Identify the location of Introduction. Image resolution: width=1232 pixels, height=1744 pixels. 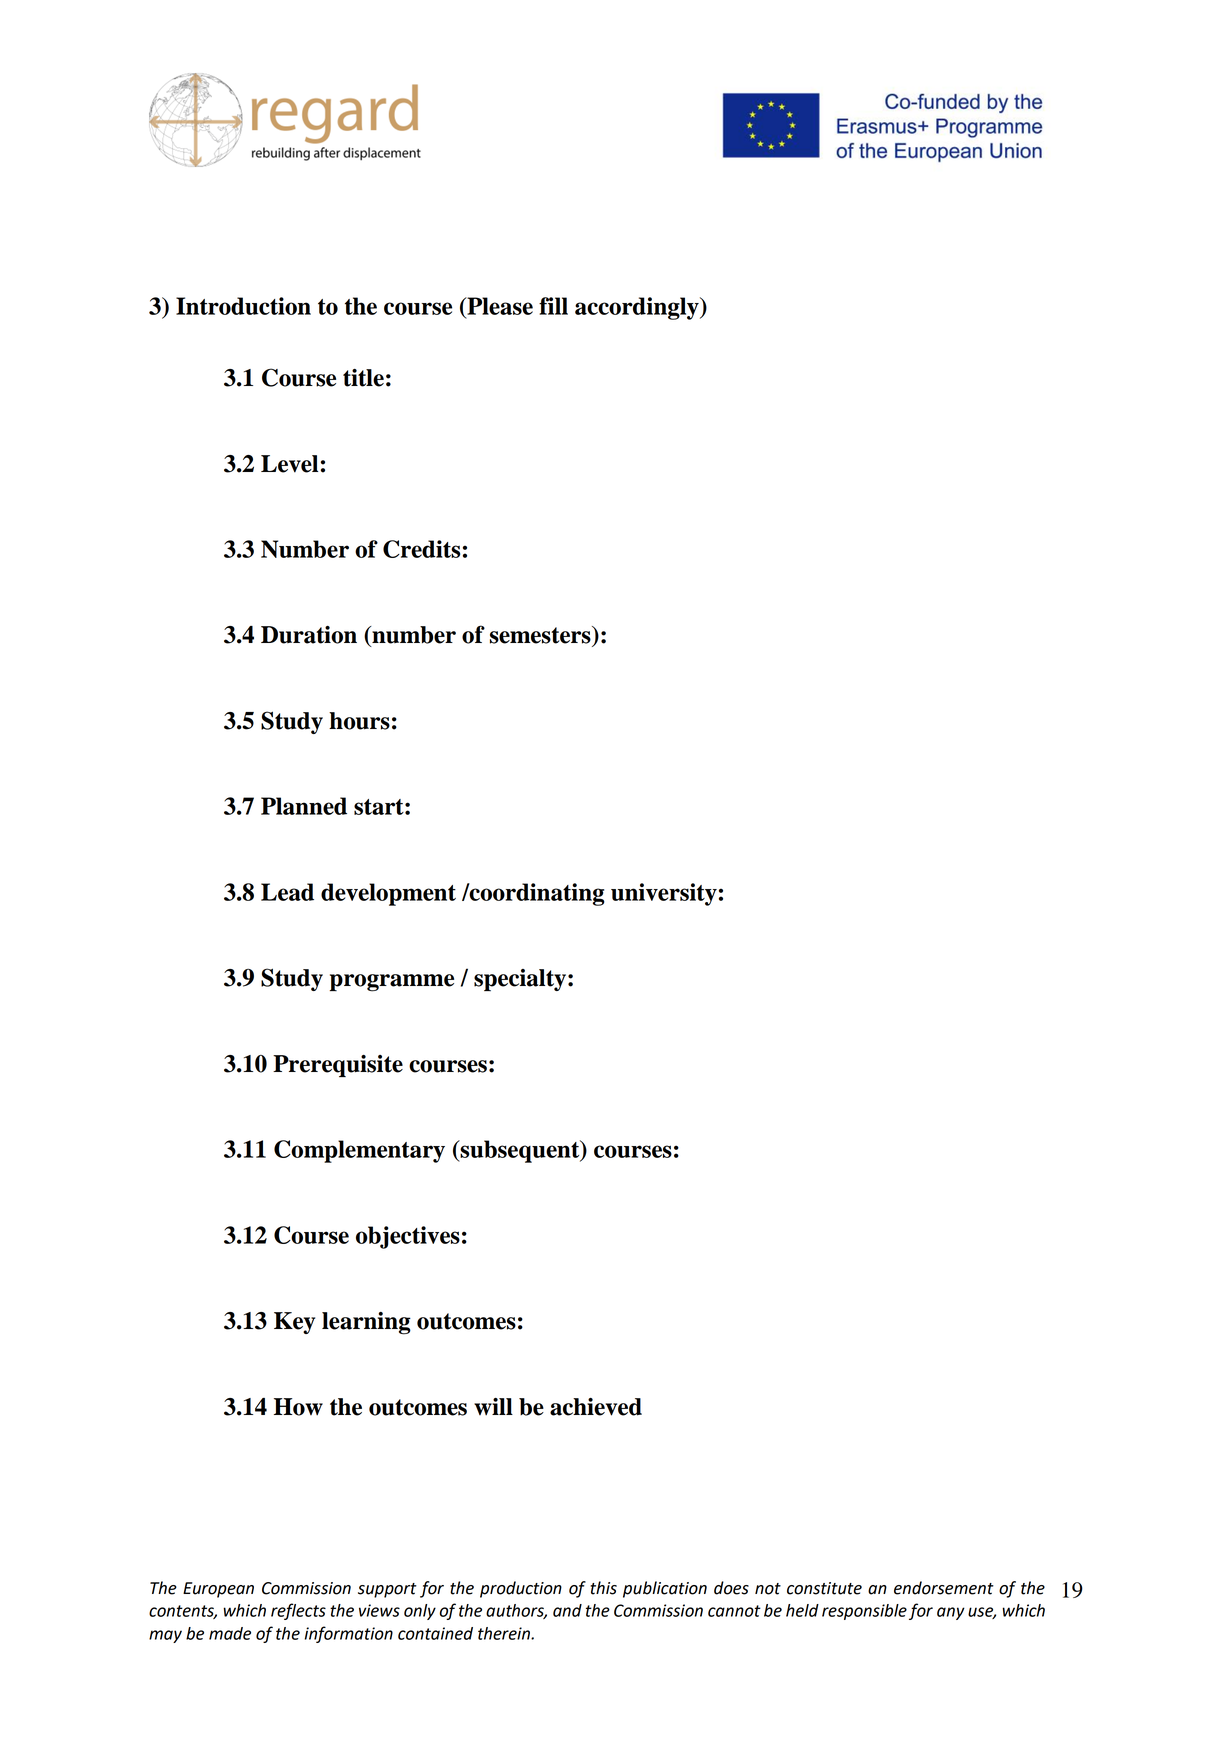
(243, 306).
